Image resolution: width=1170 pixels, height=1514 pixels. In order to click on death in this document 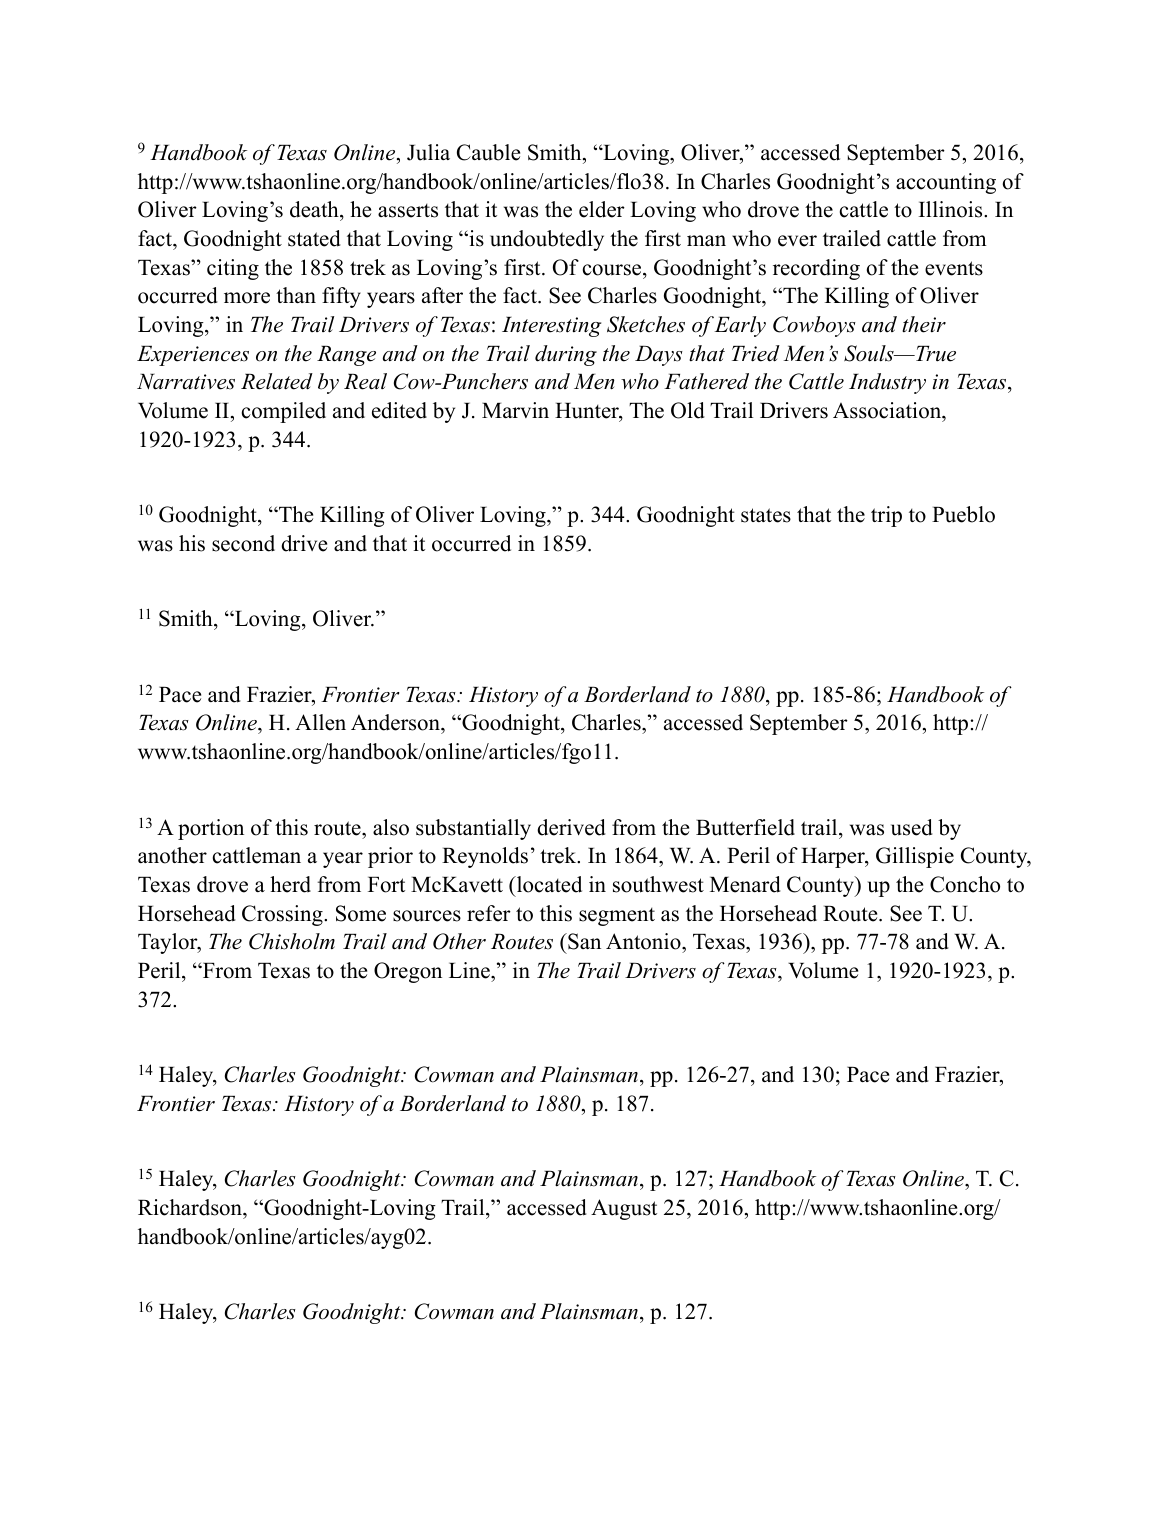, I will do `click(315, 209)`.
